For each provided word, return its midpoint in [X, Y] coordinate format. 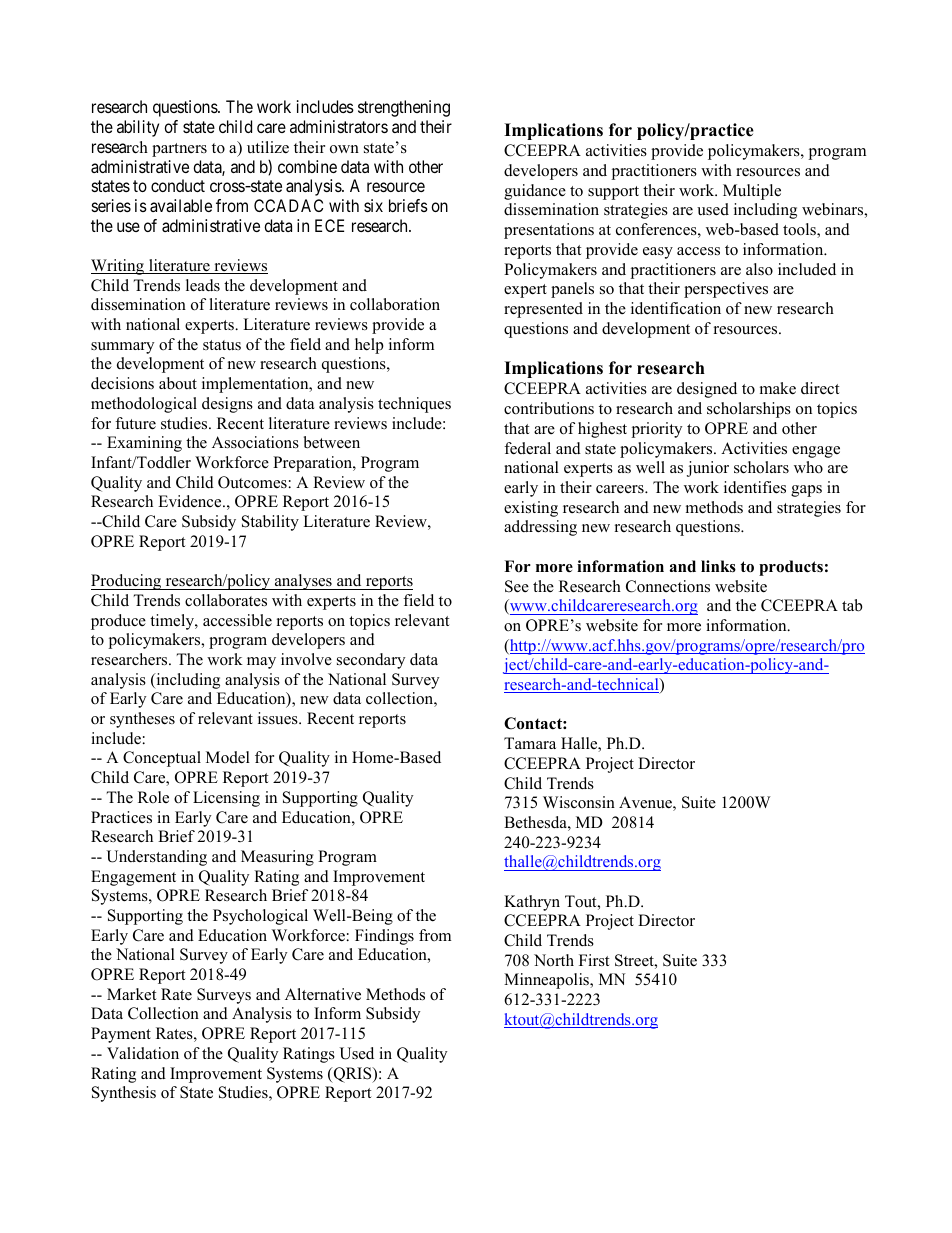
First [594, 960]
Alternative [323, 994]
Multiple [752, 192]
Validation [143, 1053]
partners [179, 150]
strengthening [404, 108]
